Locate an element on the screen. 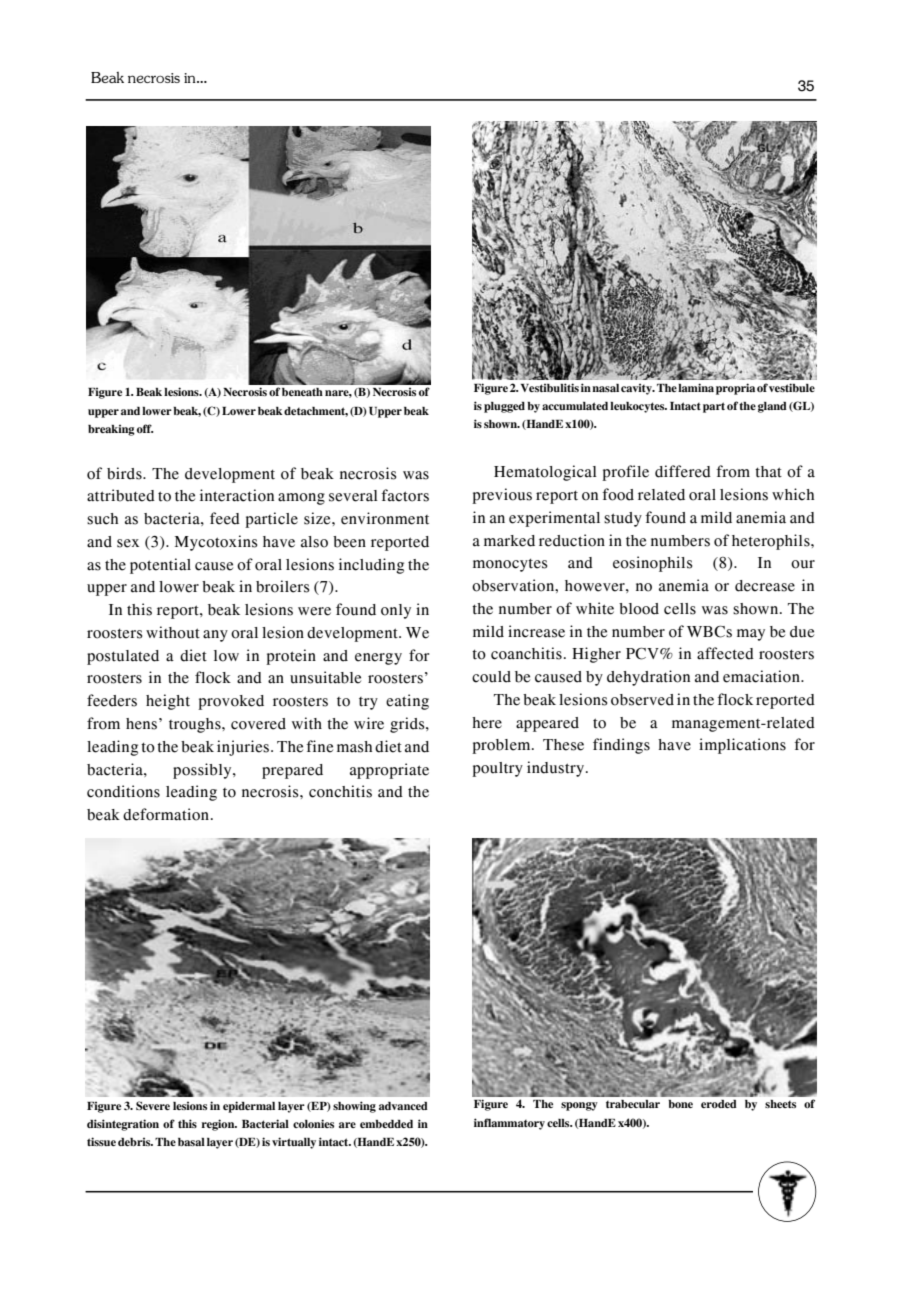 The image size is (924, 1290). eroded is located at coordinates (719, 1104).
